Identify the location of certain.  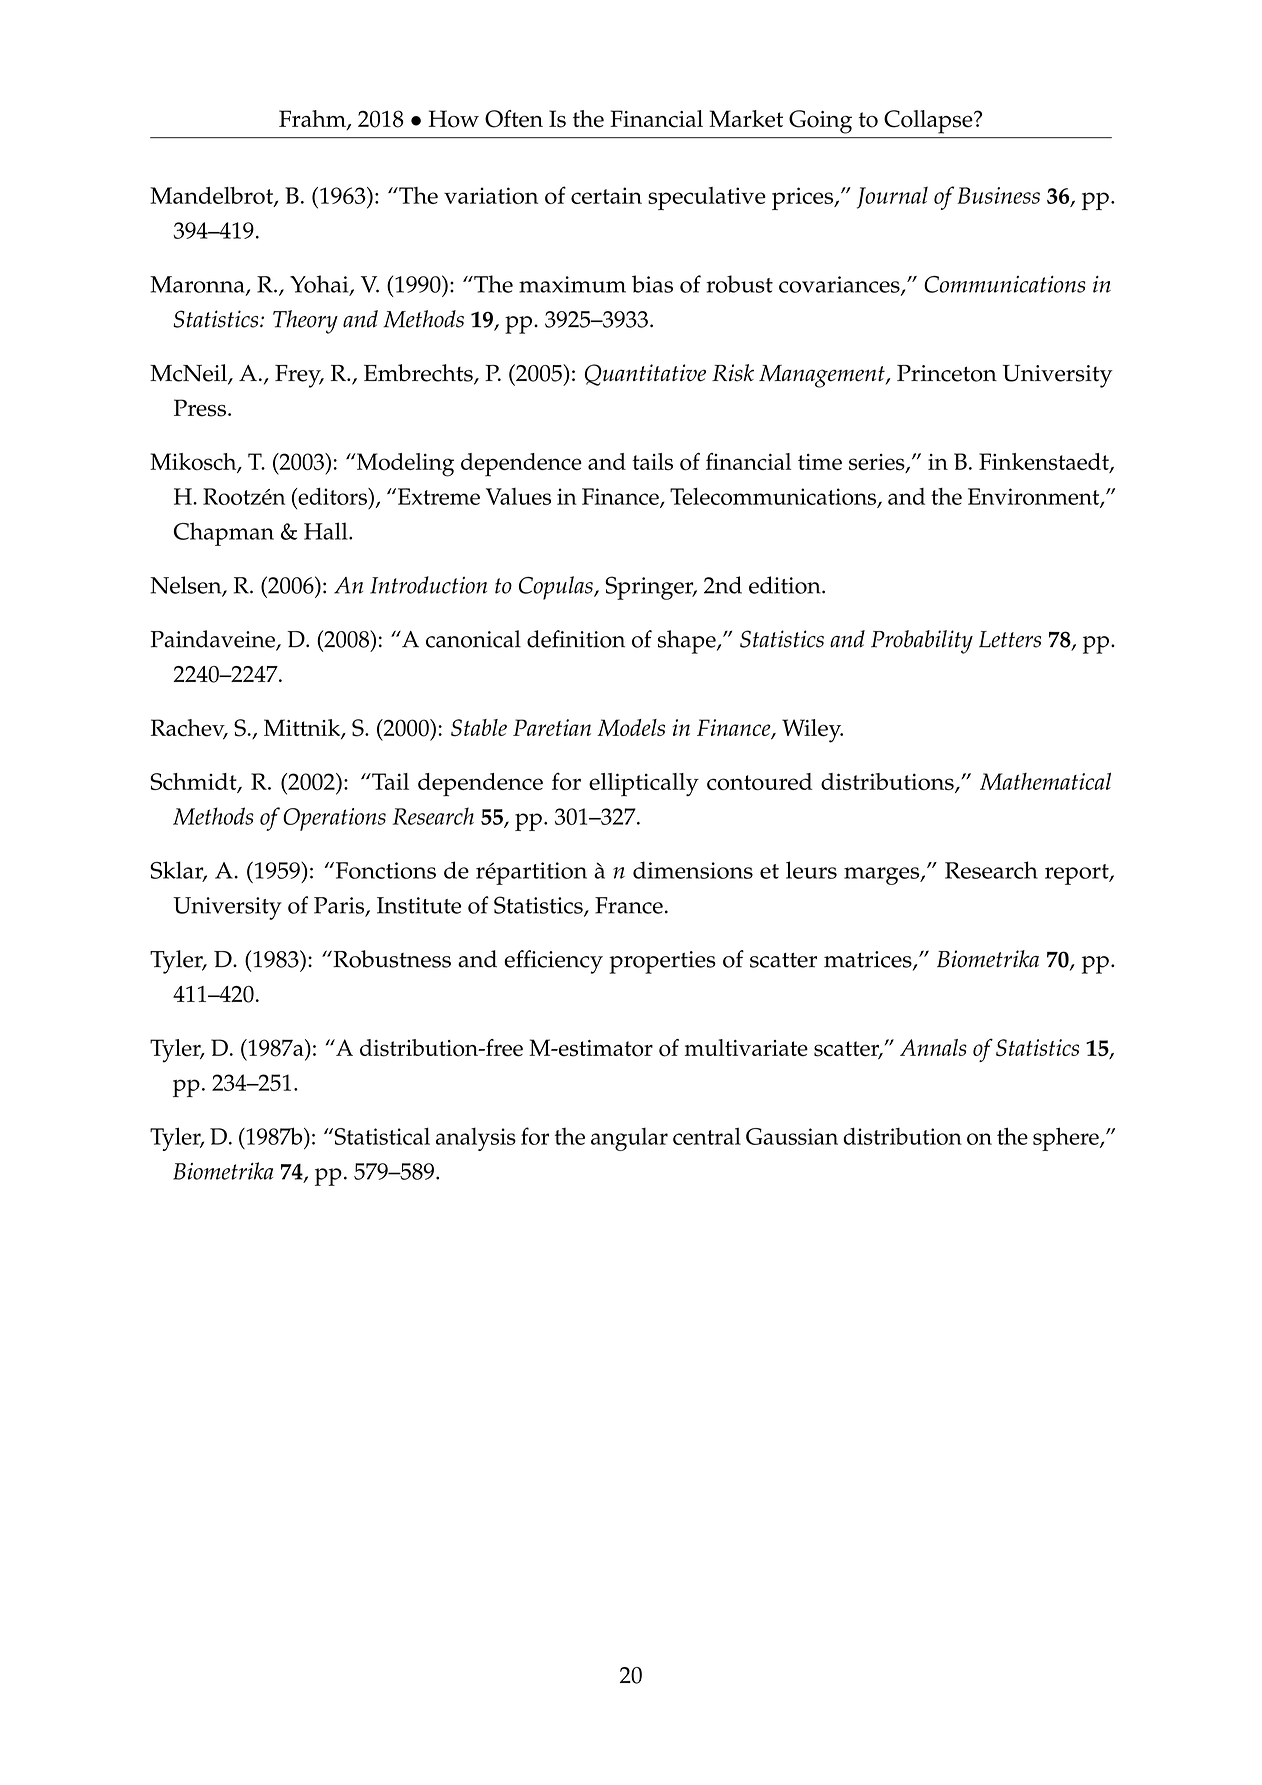
(606, 195).
